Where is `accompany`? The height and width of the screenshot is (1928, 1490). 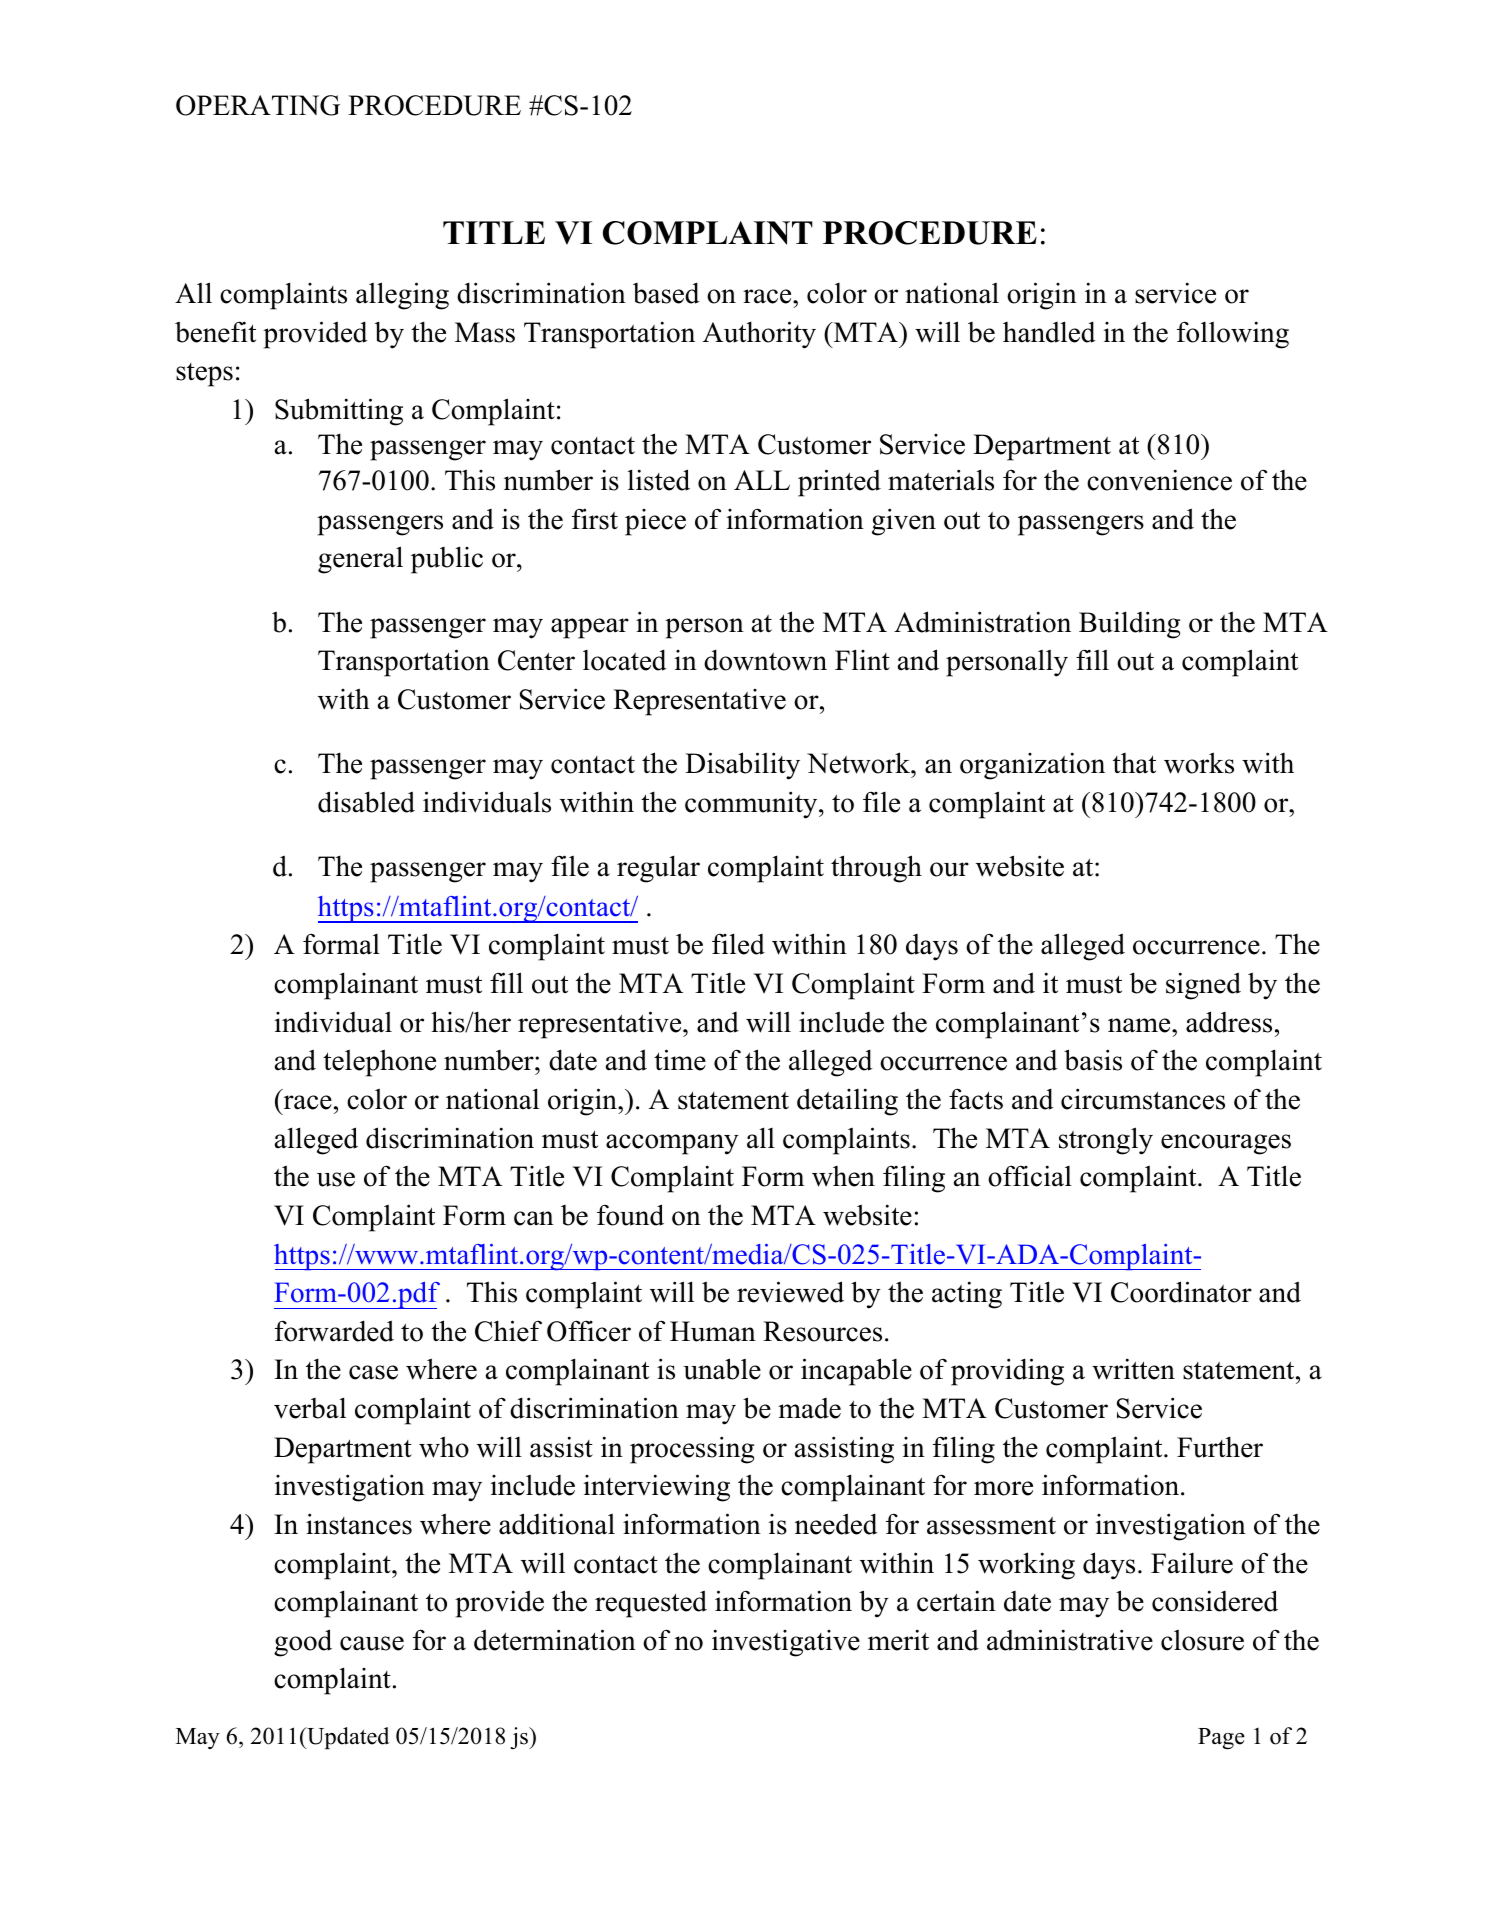
accompany is located at coordinates (672, 1144).
